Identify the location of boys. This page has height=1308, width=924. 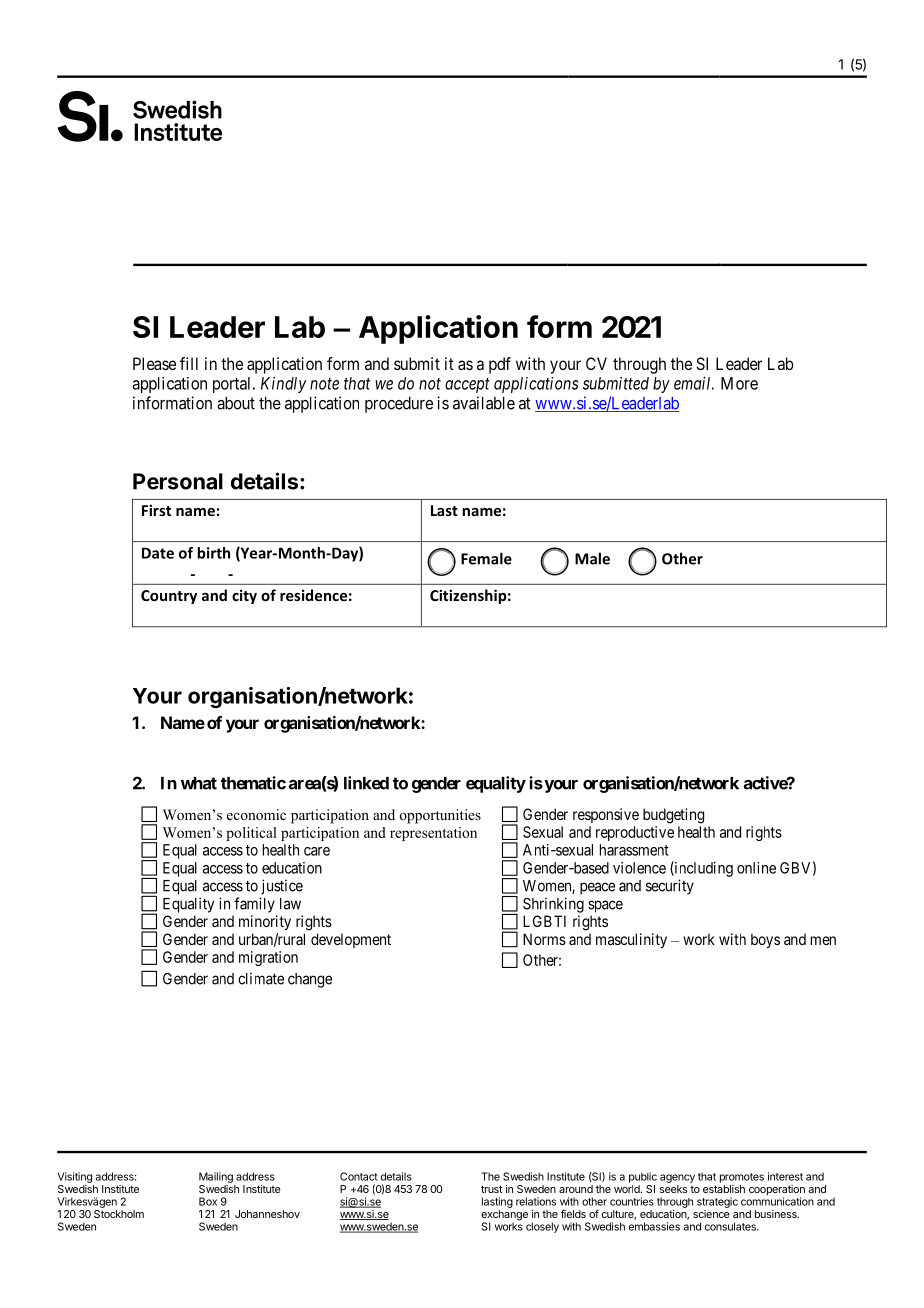
(765, 940).
